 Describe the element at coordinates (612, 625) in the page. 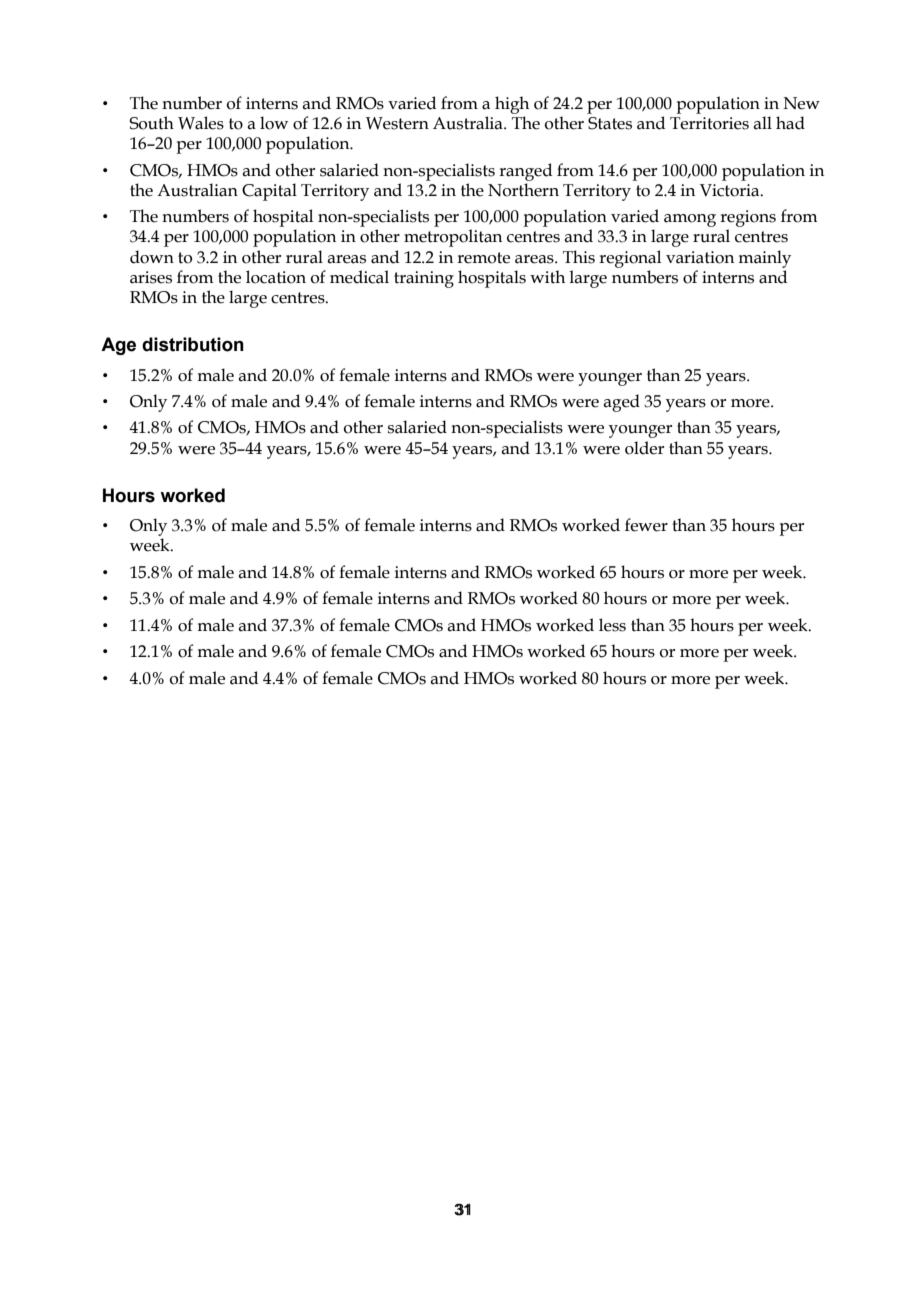

I see `less` at that location.
